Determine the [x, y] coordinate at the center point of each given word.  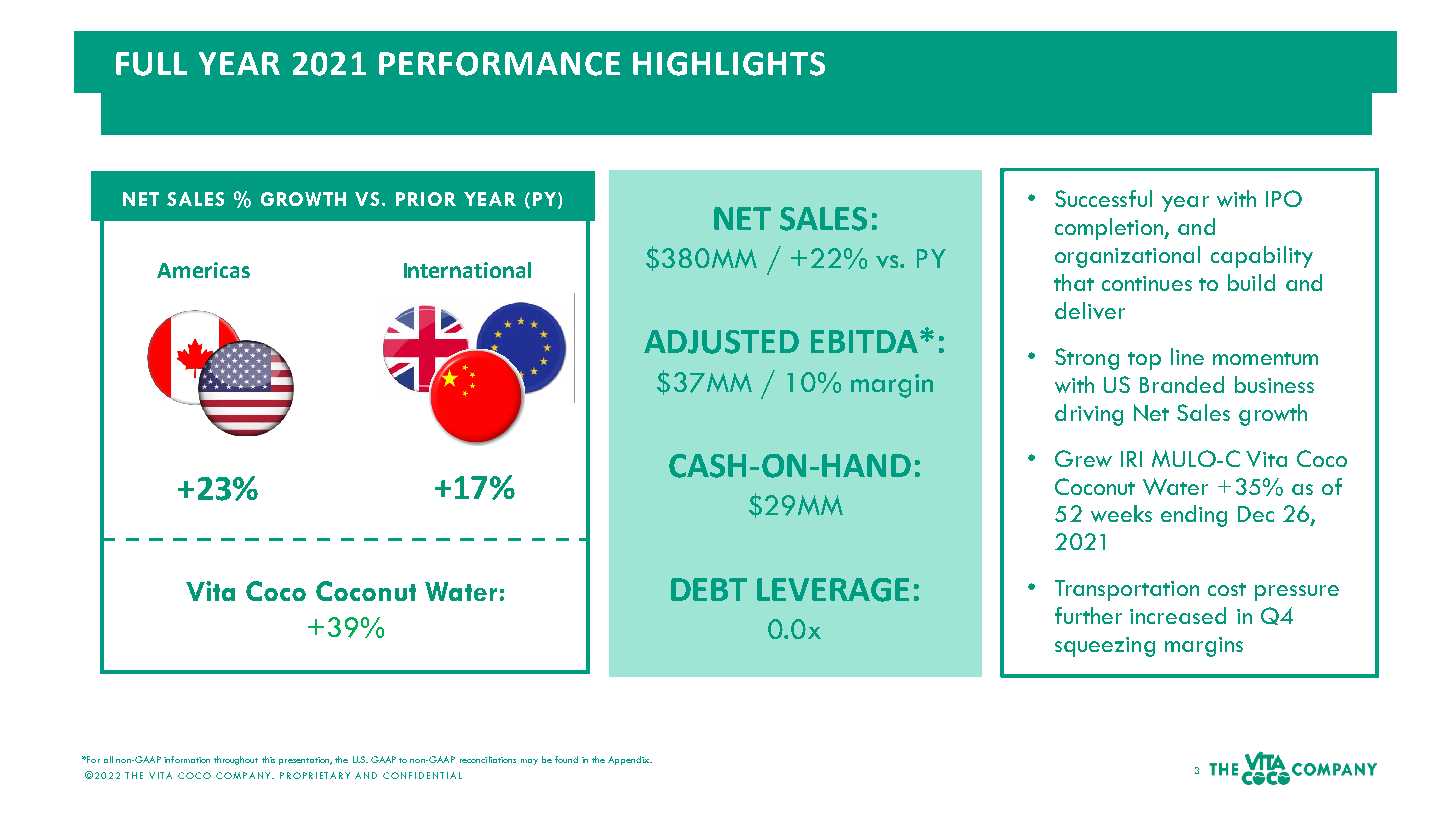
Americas [203, 270]
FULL [151, 64]
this [268, 759]
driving [1089, 415]
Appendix [630, 760]
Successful [1103, 198]
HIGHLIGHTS [729, 64]
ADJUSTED [721, 342]
